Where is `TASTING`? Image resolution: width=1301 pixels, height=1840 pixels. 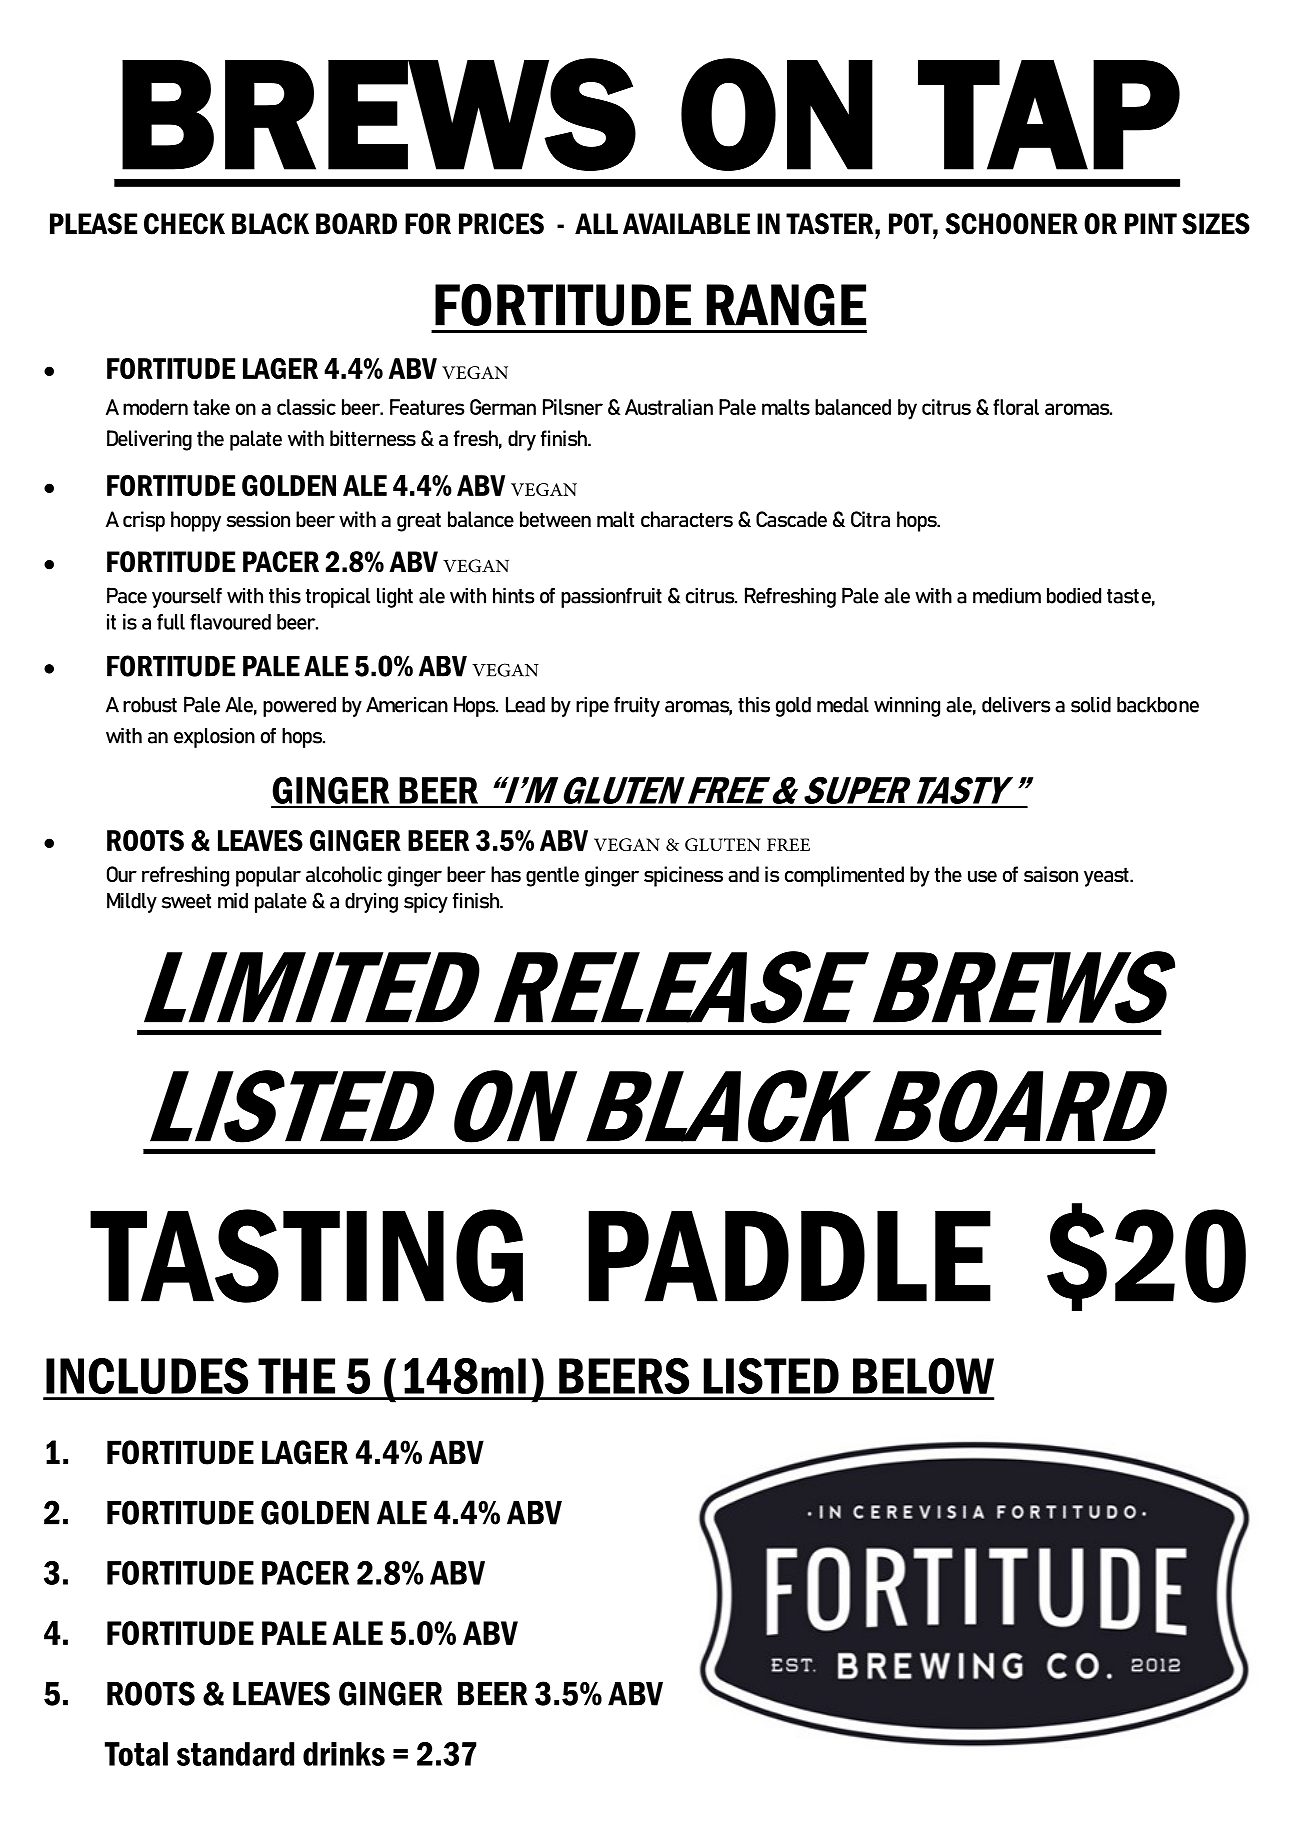
TASTING is located at coordinates (306, 1256).
